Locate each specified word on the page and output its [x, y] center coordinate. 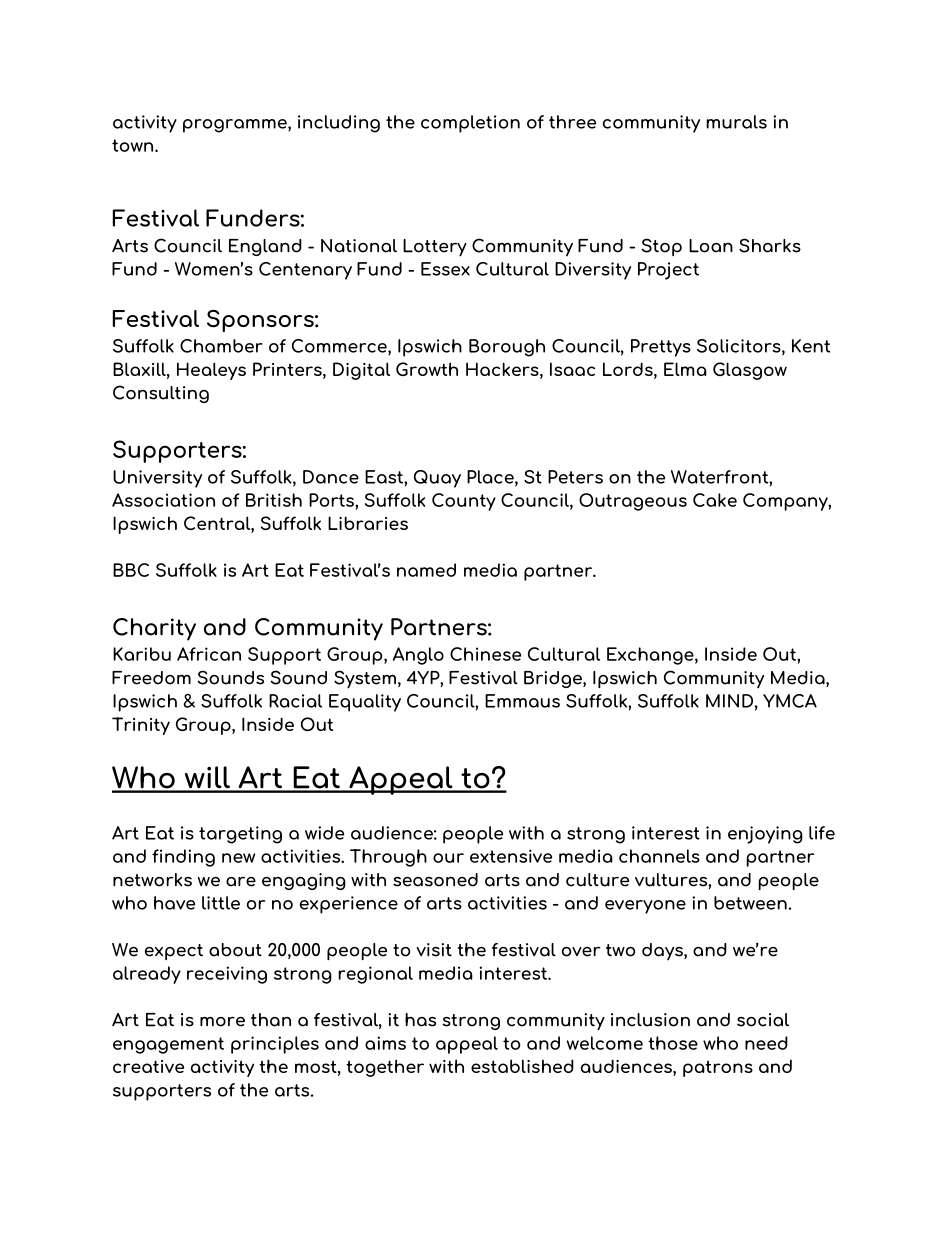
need [766, 1043]
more [222, 1022]
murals [736, 122]
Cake [715, 500]
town [134, 145]
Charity [154, 629]
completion [470, 124]
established [522, 1066]
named [426, 570]
